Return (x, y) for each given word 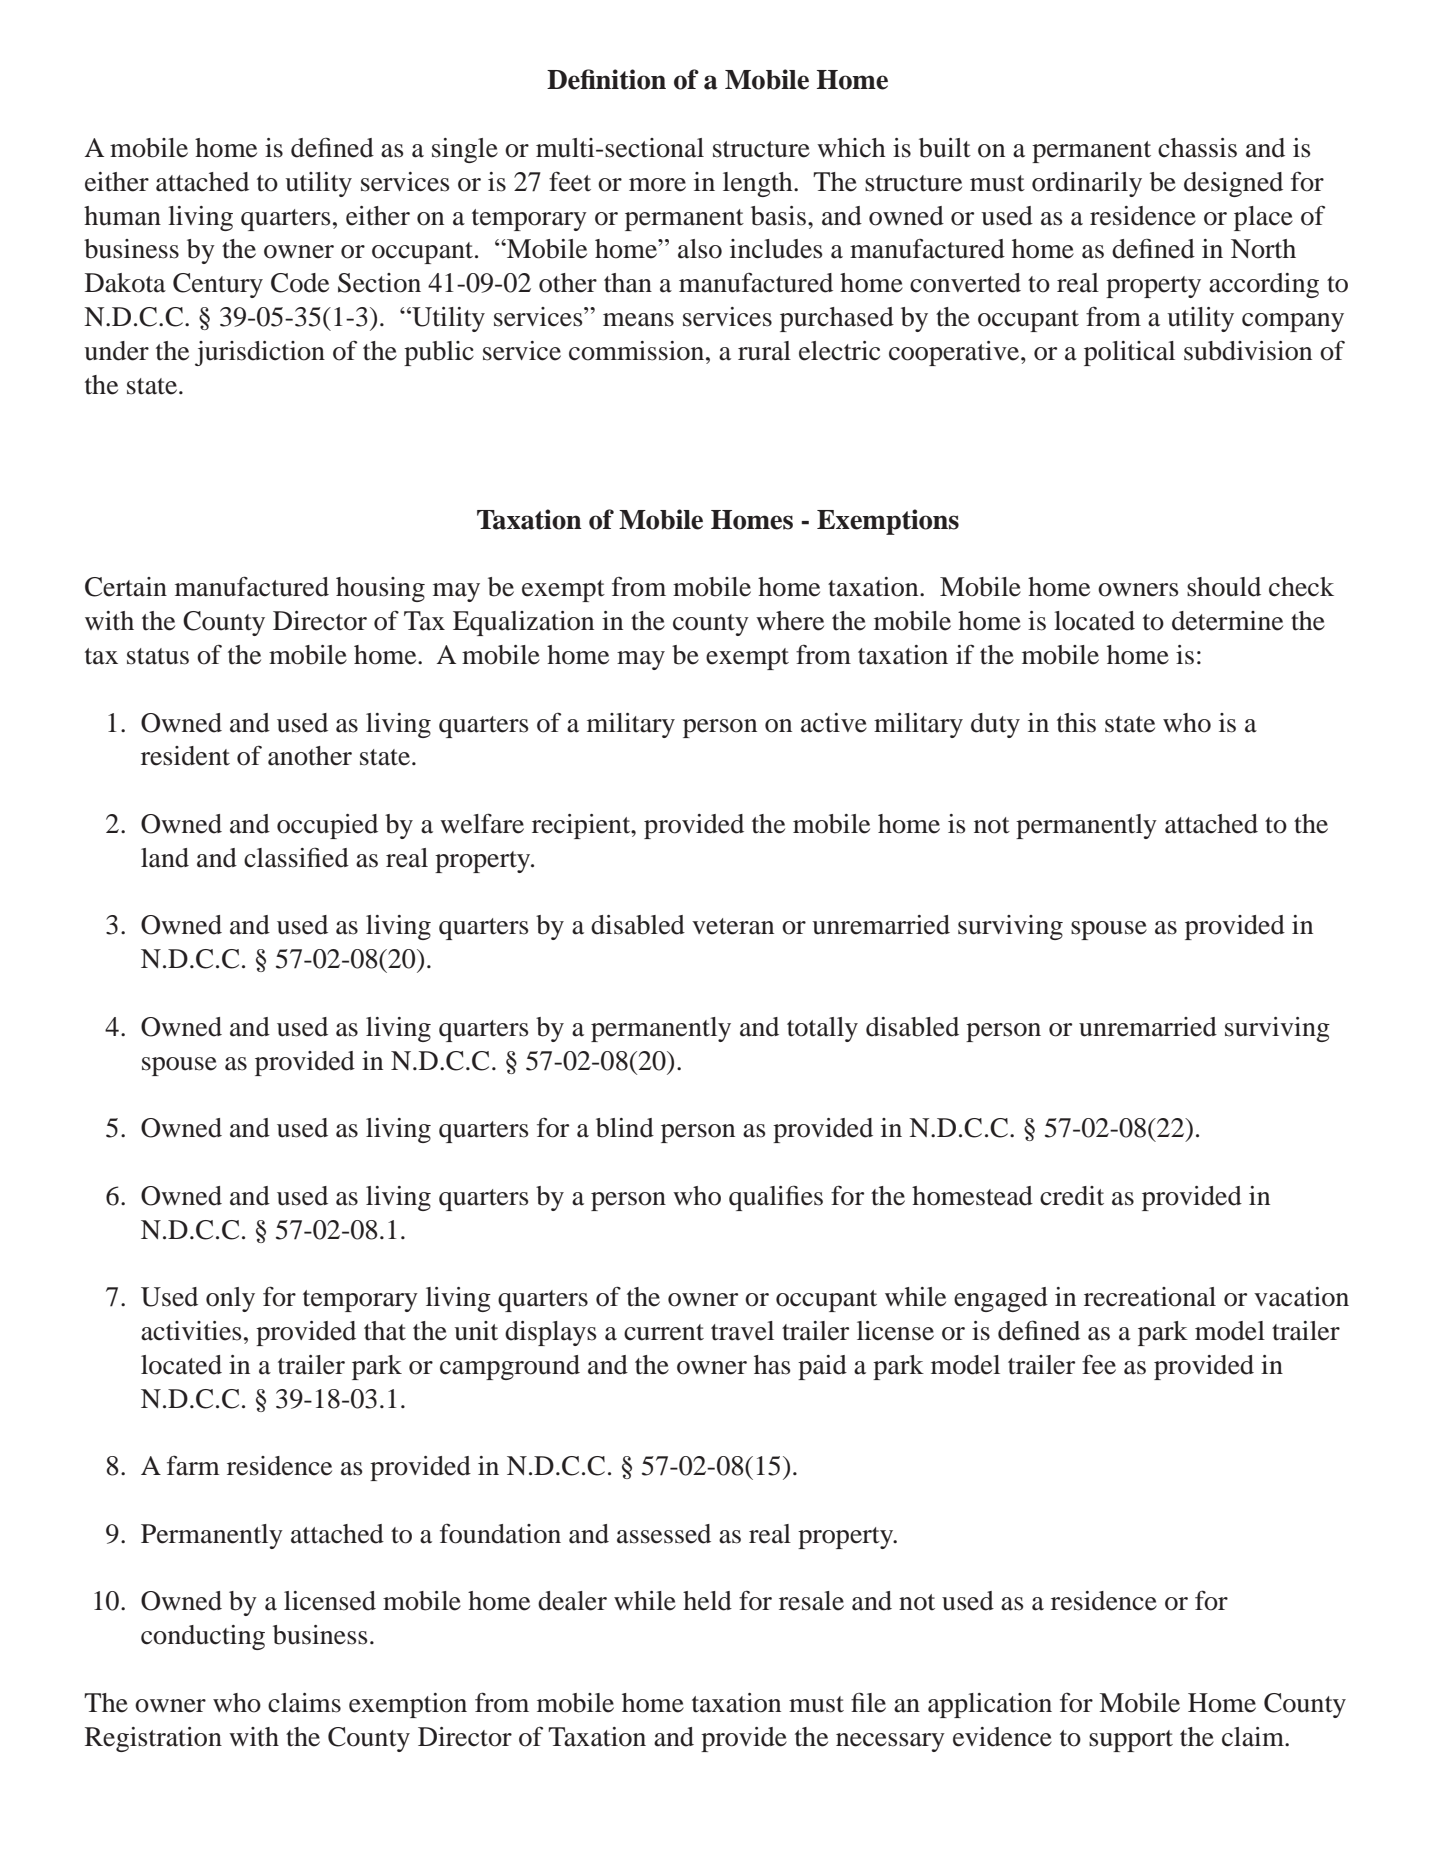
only (230, 1299)
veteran (733, 926)
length (759, 184)
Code (300, 283)
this (1076, 723)
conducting (203, 1637)
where (790, 621)
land (165, 858)
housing (380, 589)
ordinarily (1087, 184)
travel (742, 1331)
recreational (1150, 1297)
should (1224, 587)
